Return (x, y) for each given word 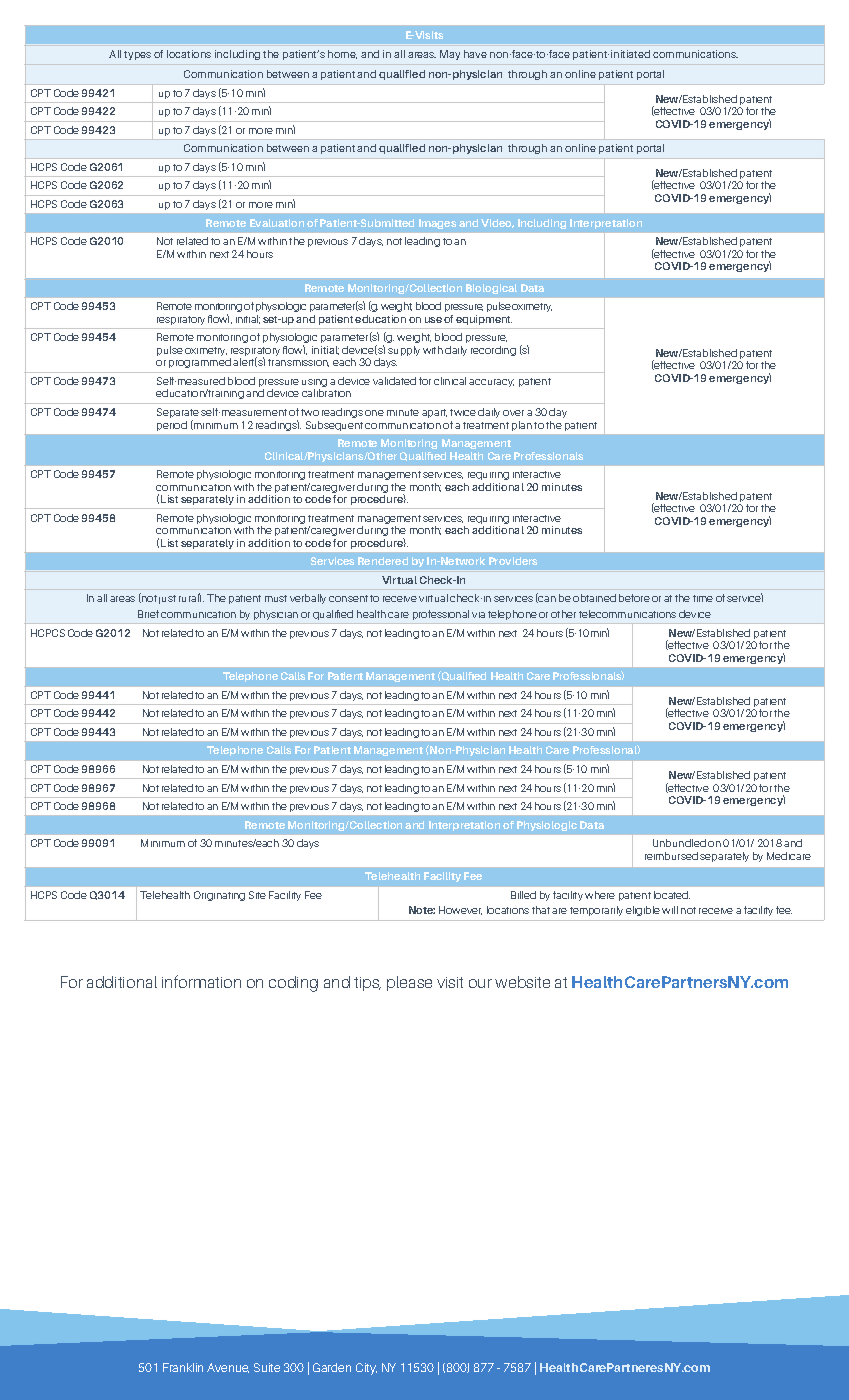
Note (422, 910)
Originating (219, 896)
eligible (643, 911)
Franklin (183, 1367)
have (475, 54)
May (450, 55)
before (634, 598)
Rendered (383, 561)
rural (190, 597)
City (366, 1369)
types (137, 55)
